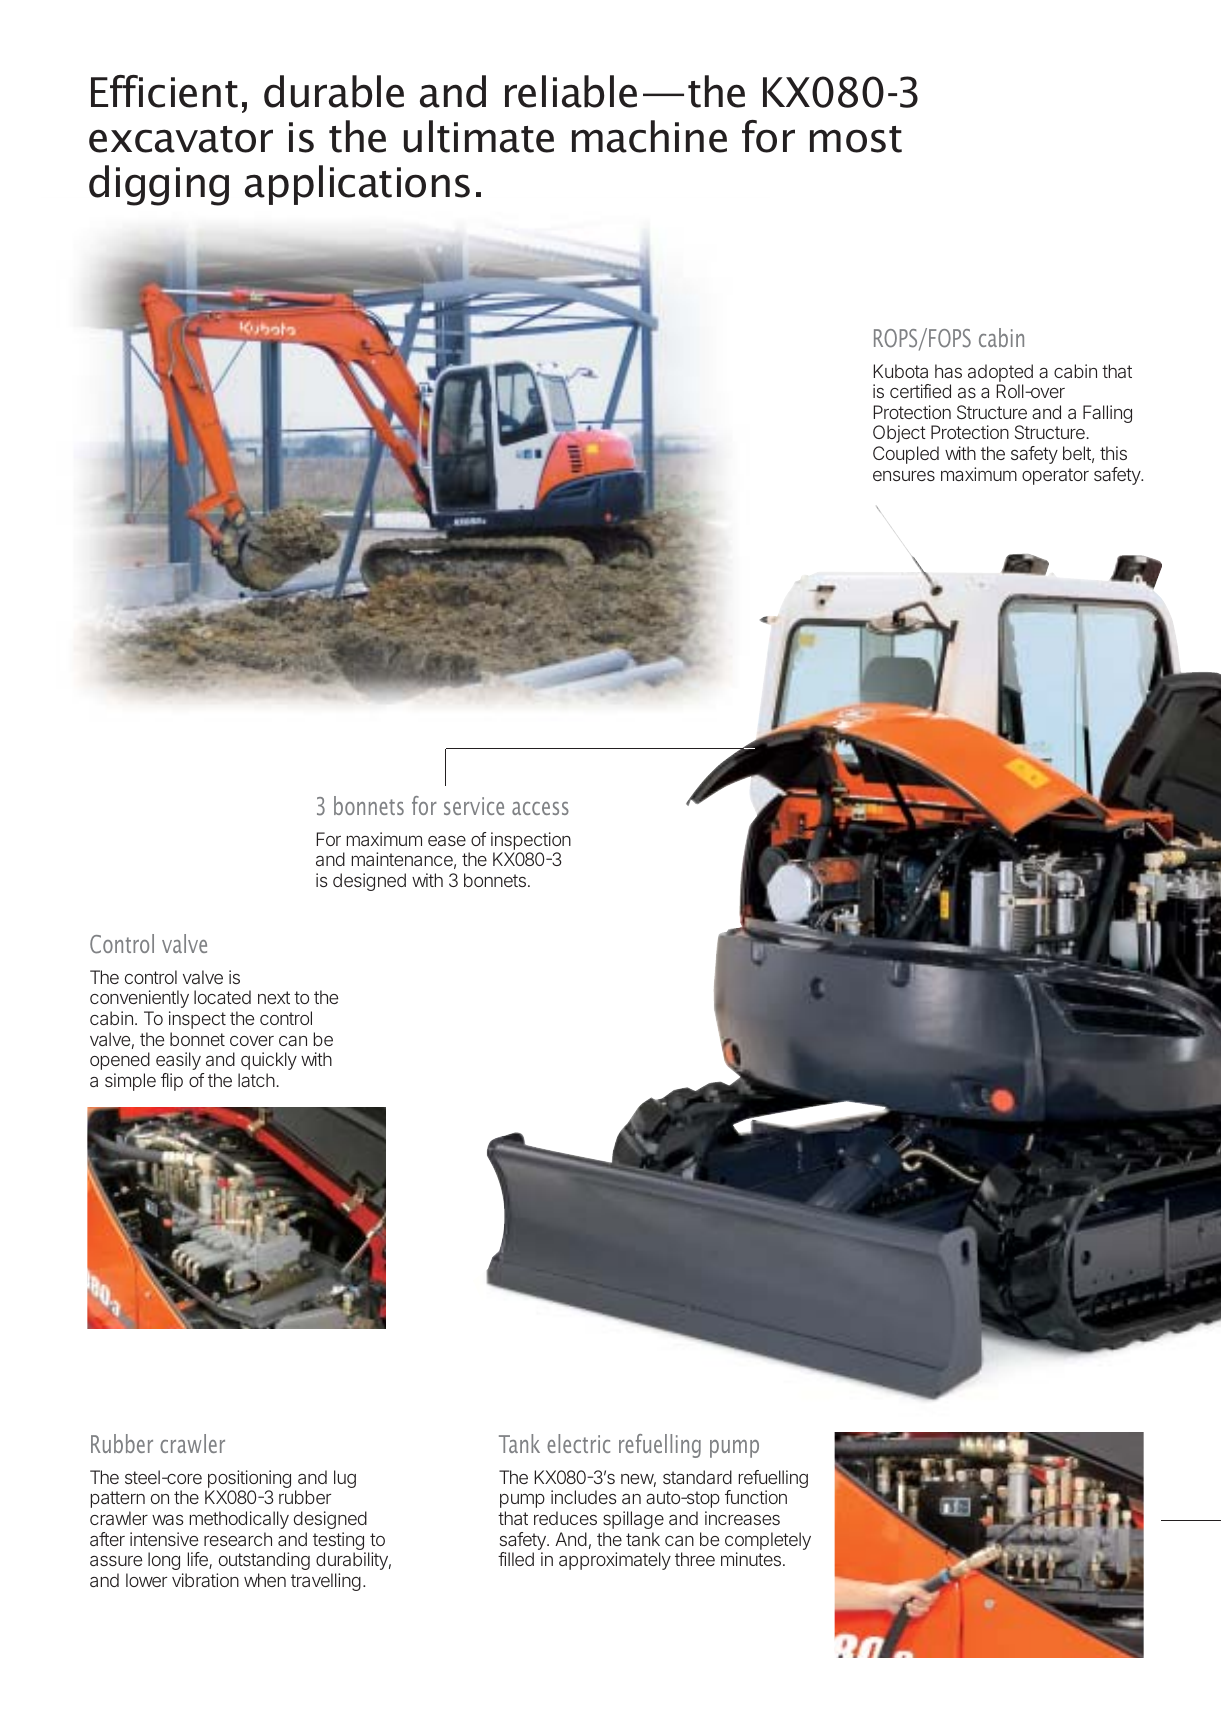 This image has height=1729, width=1221. I want to click on research, so click(238, 1539).
